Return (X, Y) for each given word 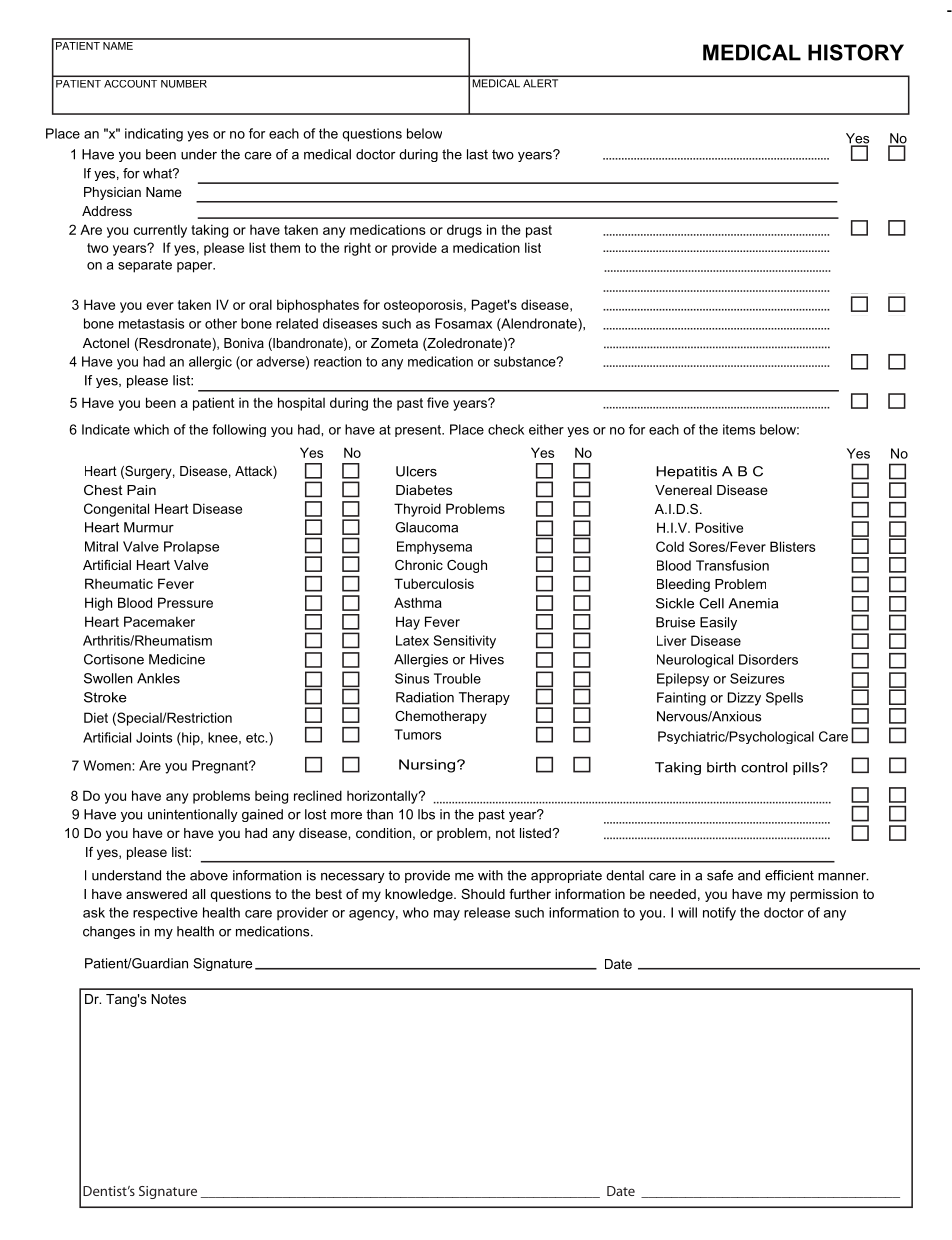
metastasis (151, 323)
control (764, 767)
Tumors (417, 734)
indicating (154, 135)
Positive (719, 527)
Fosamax (463, 323)
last (477, 154)
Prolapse (191, 547)
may (447, 915)
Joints (154, 737)
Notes (168, 999)
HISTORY (856, 52)
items (739, 429)
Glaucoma (426, 527)
